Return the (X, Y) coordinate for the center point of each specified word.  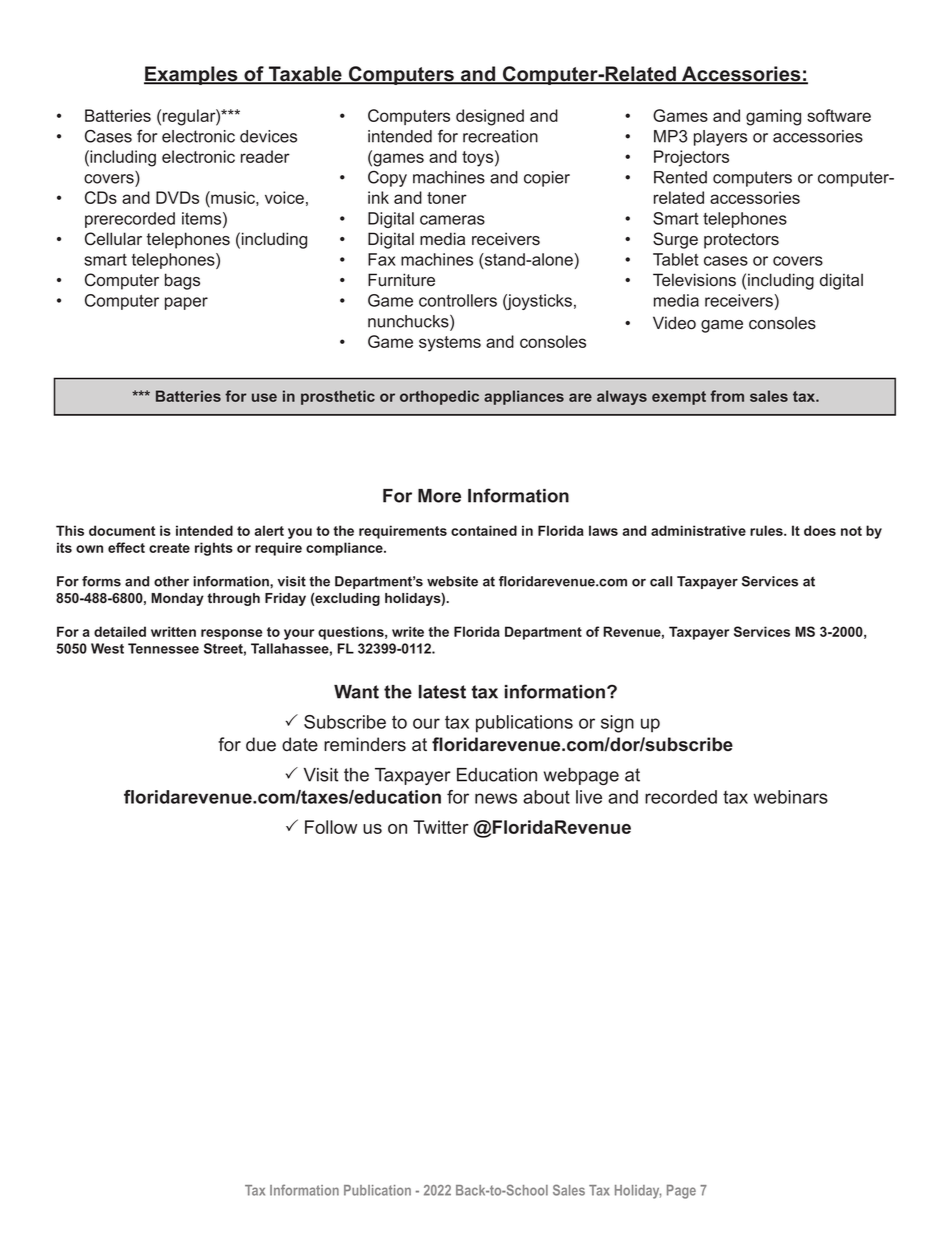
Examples (192, 75)
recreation (500, 136)
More (439, 496)
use (264, 397)
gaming (773, 117)
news (496, 798)
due (261, 744)
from (727, 396)
